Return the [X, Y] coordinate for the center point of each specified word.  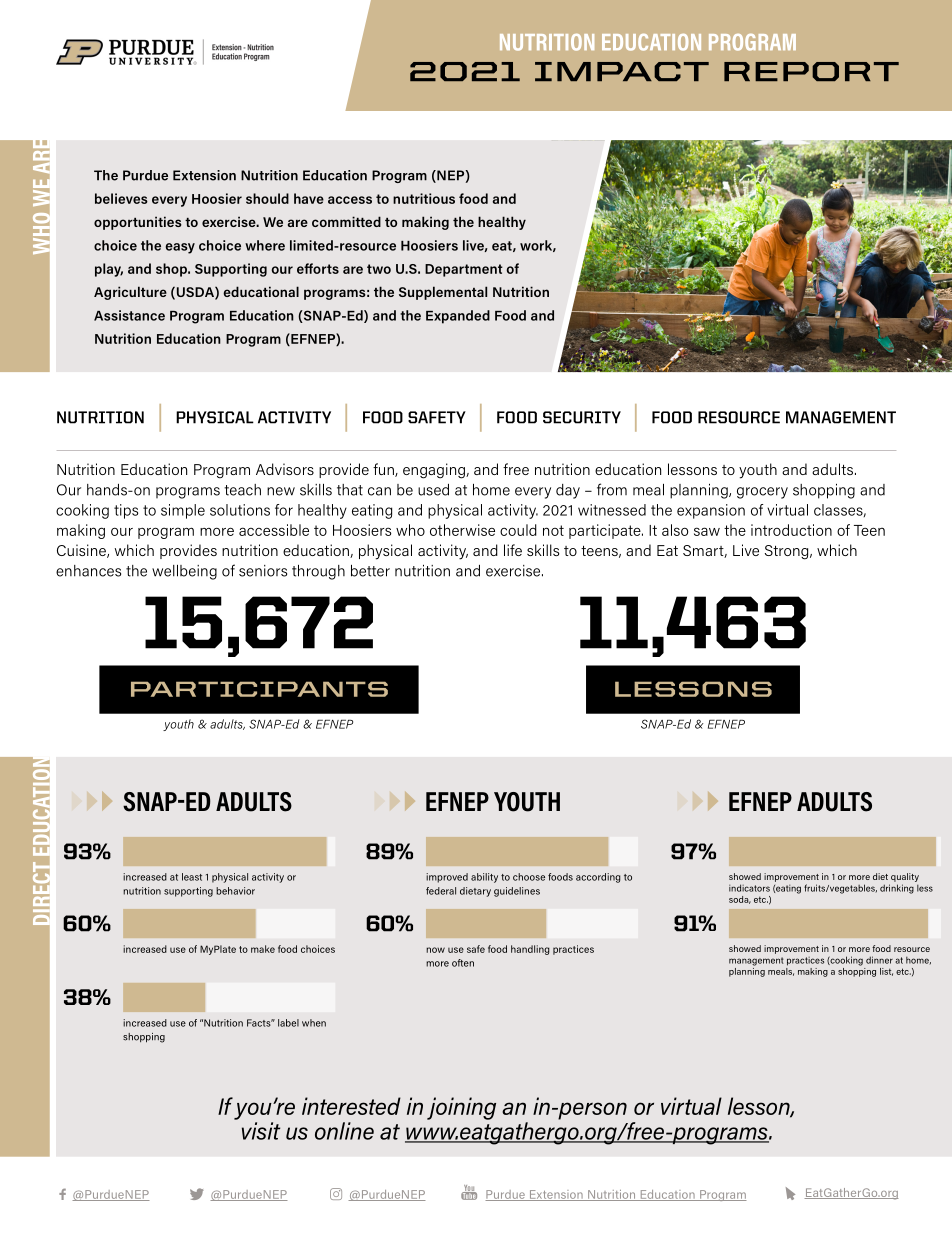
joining [461, 1108]
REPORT [811, 71]
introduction [791, 530]
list [886, 972]
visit [261, 1131]
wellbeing [184, 572]
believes [121, 198]
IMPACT [622, 71]
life [513, 550]
